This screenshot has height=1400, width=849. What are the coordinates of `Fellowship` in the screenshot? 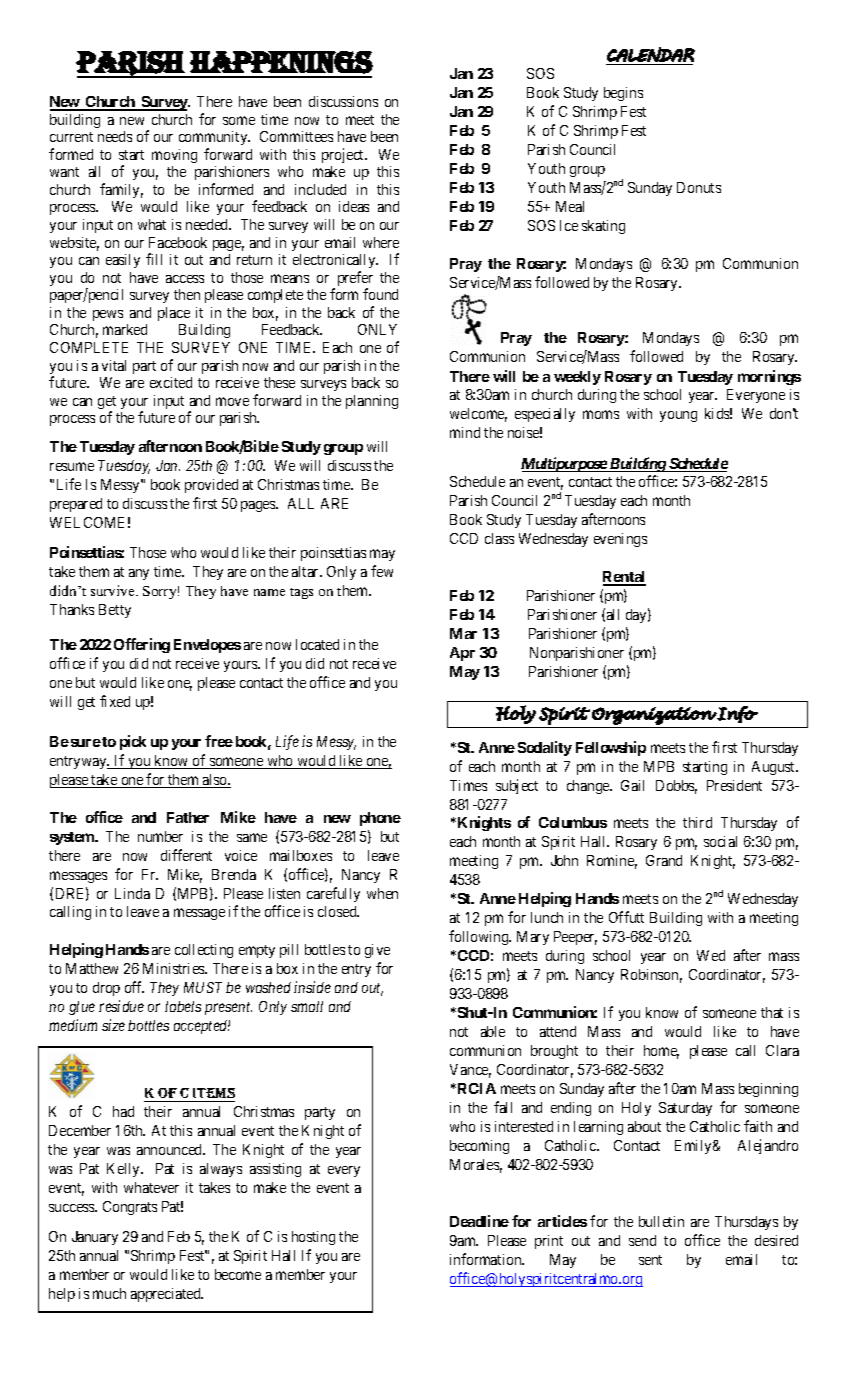 It's located at (611, 748).
